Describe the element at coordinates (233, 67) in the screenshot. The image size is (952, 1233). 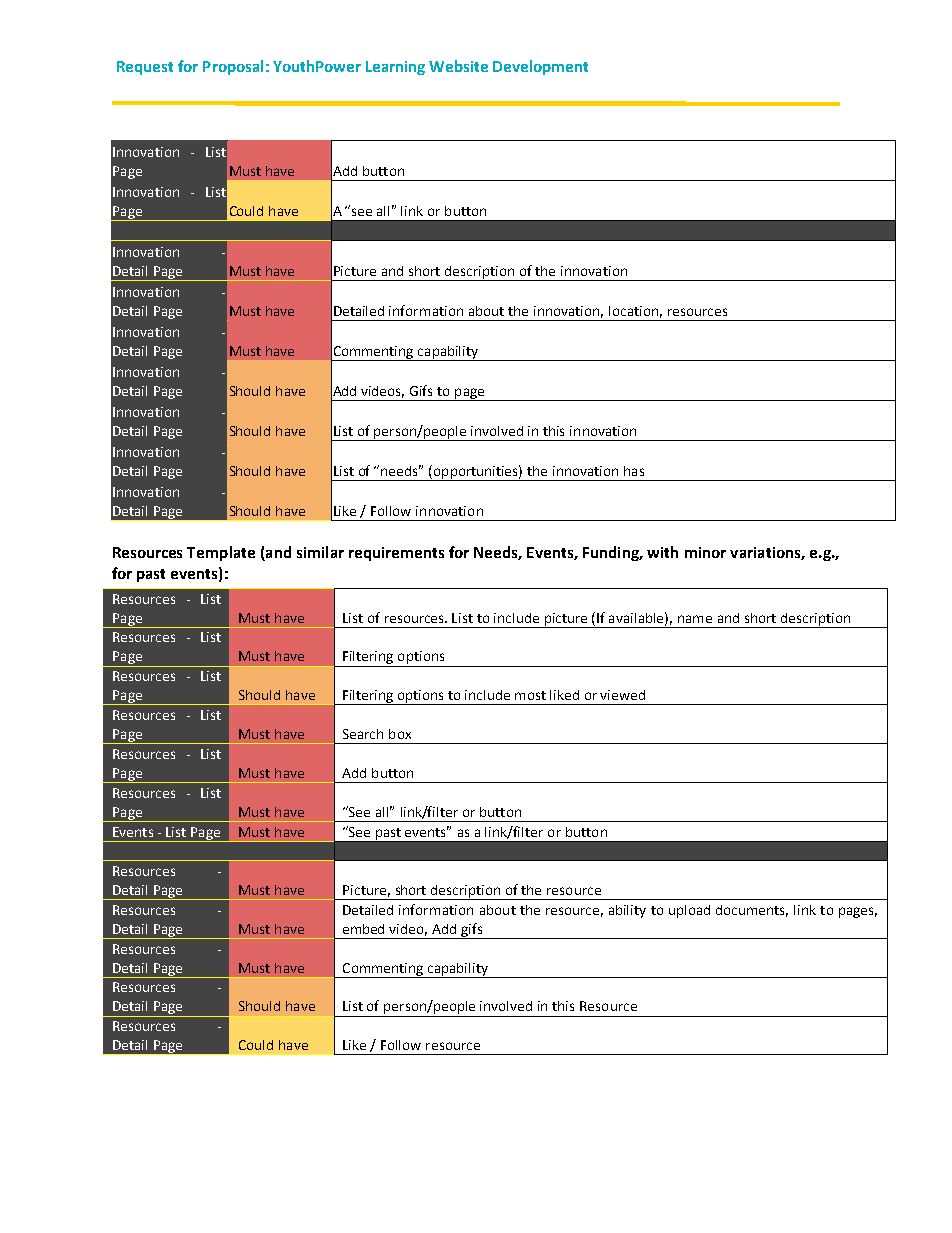
I see `Proposal` at that location.
